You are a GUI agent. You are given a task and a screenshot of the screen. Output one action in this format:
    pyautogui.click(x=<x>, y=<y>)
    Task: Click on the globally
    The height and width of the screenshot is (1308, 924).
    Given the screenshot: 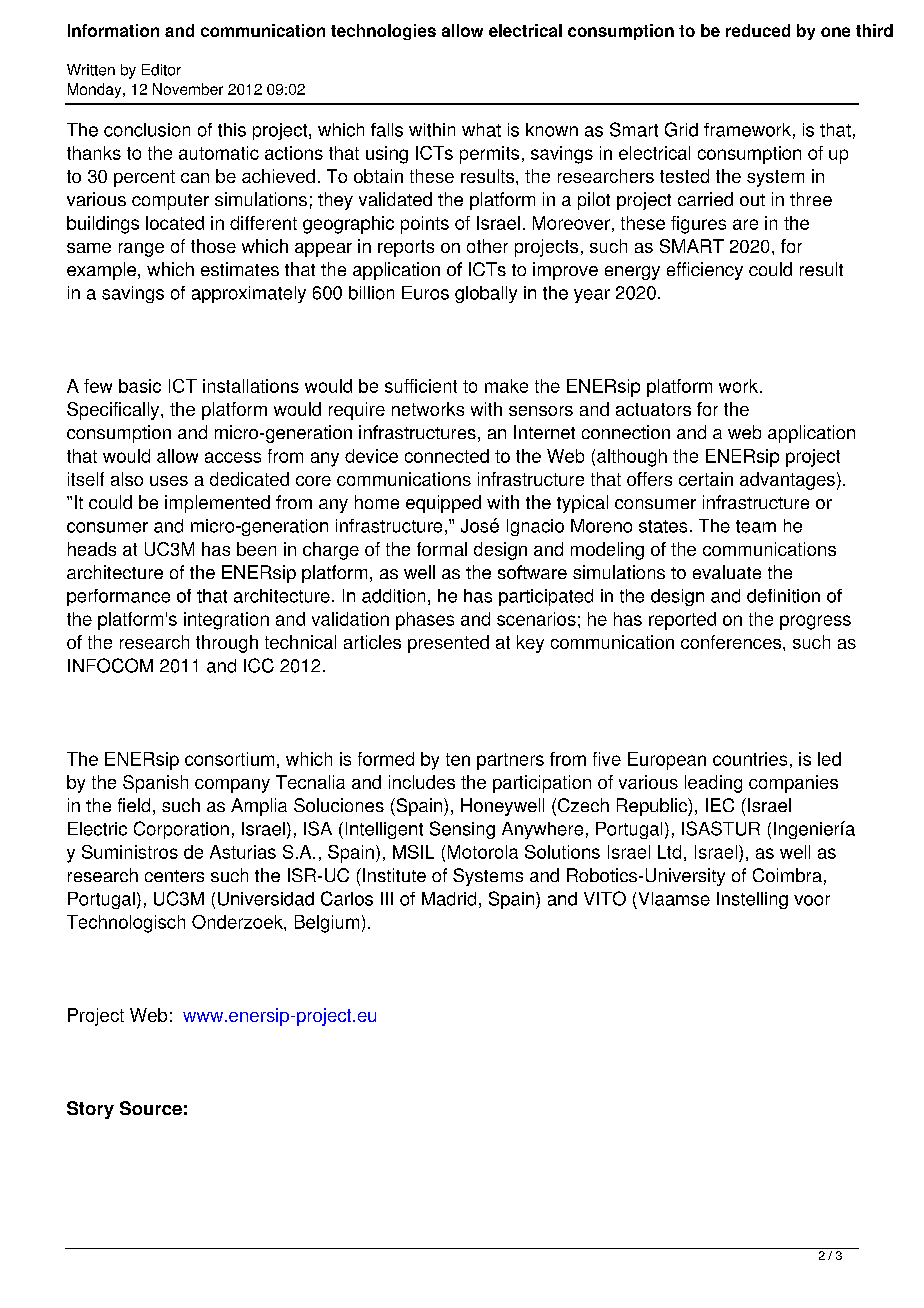 What is the action you would take?
    pyautogui.click(x=486, y=294)
